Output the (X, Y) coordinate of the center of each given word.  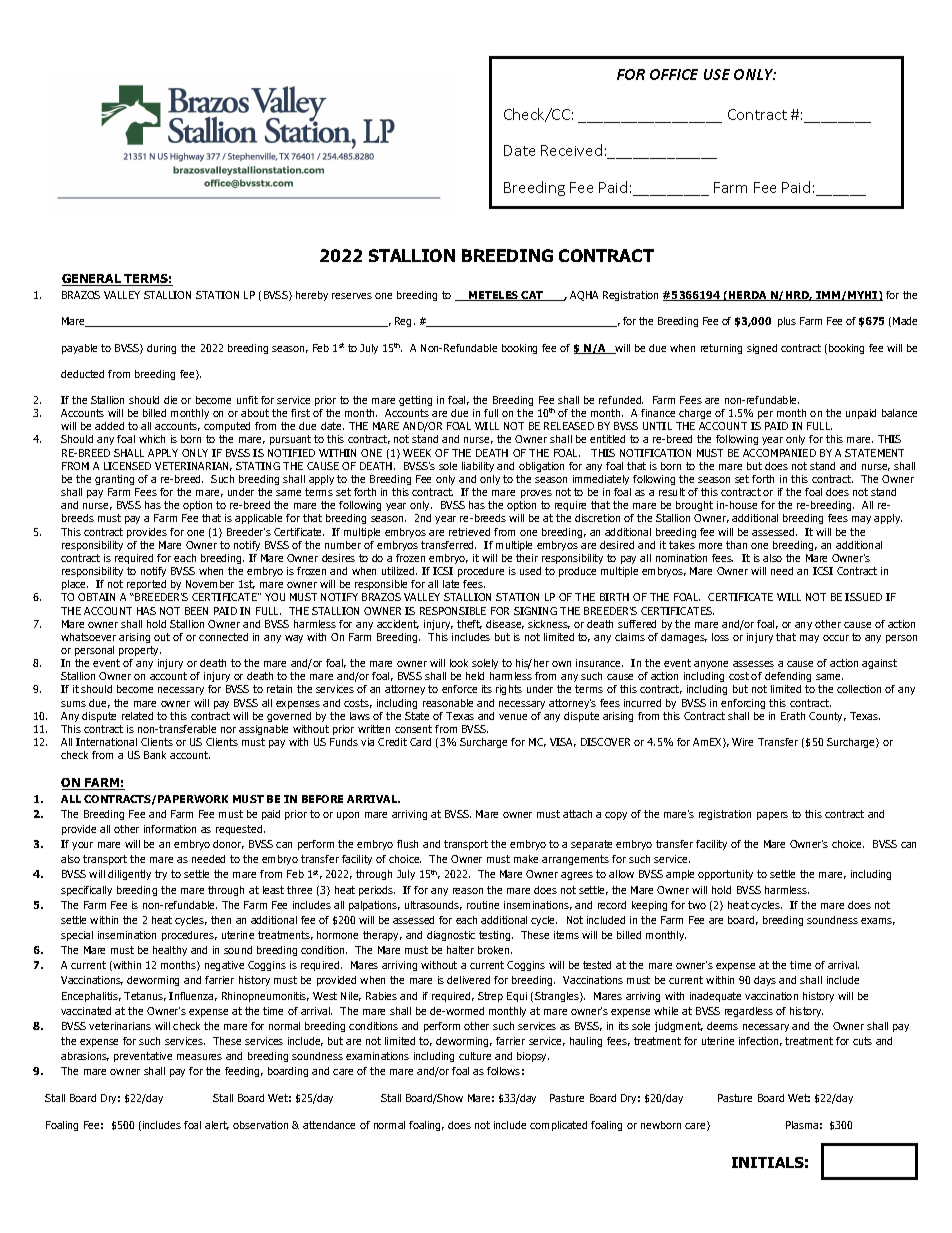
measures (199, 1057)
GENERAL (93, 280)
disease (505, 624)
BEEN (196, 611)
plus (787, 322)
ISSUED (863, 597)
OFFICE (674, 74)
